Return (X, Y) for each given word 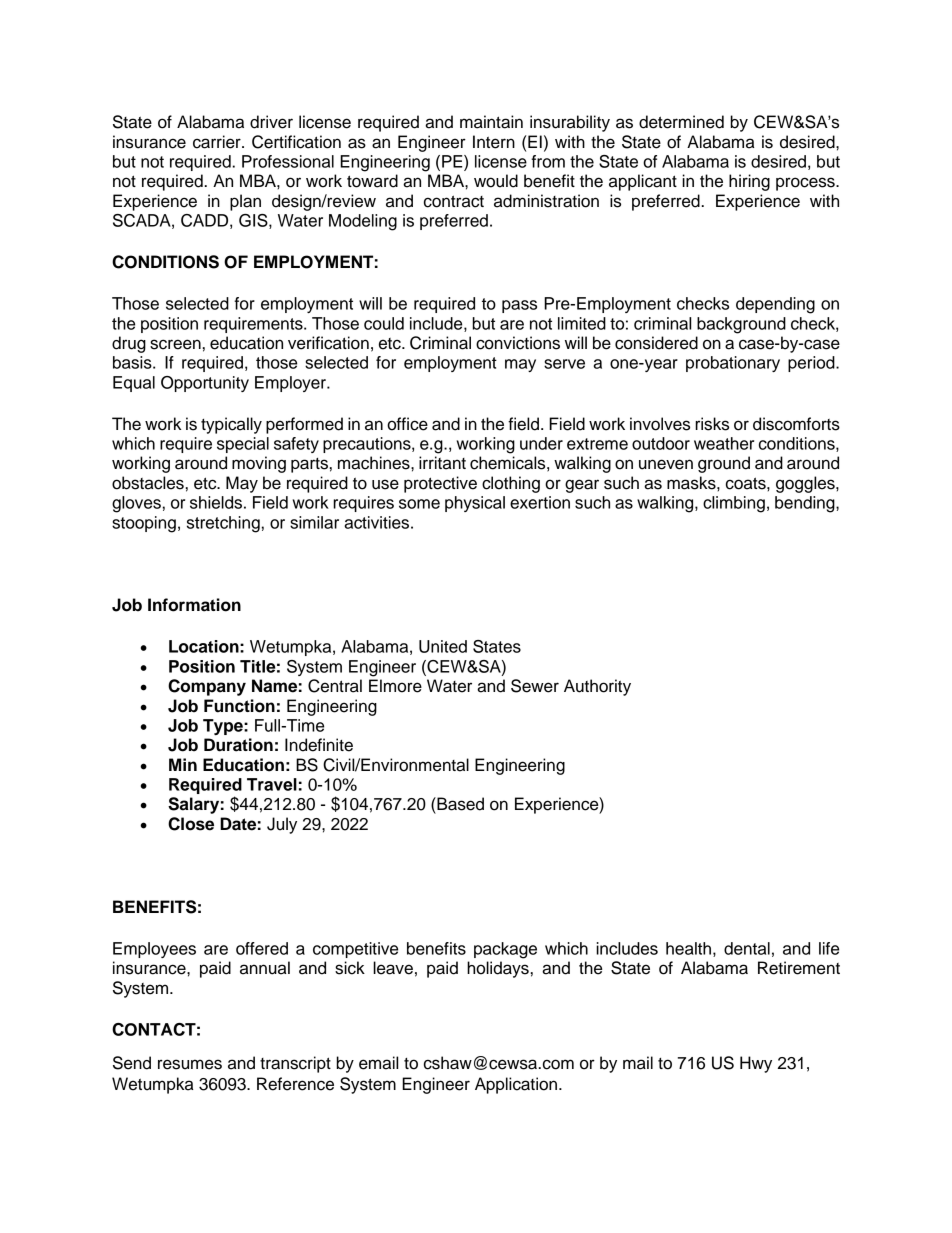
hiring (749, 182)
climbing (734, 504)
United (443, 646)
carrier (218, 142)
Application (516, 1085)
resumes (190, 1064)
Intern (494, 142)
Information (194, 605)
